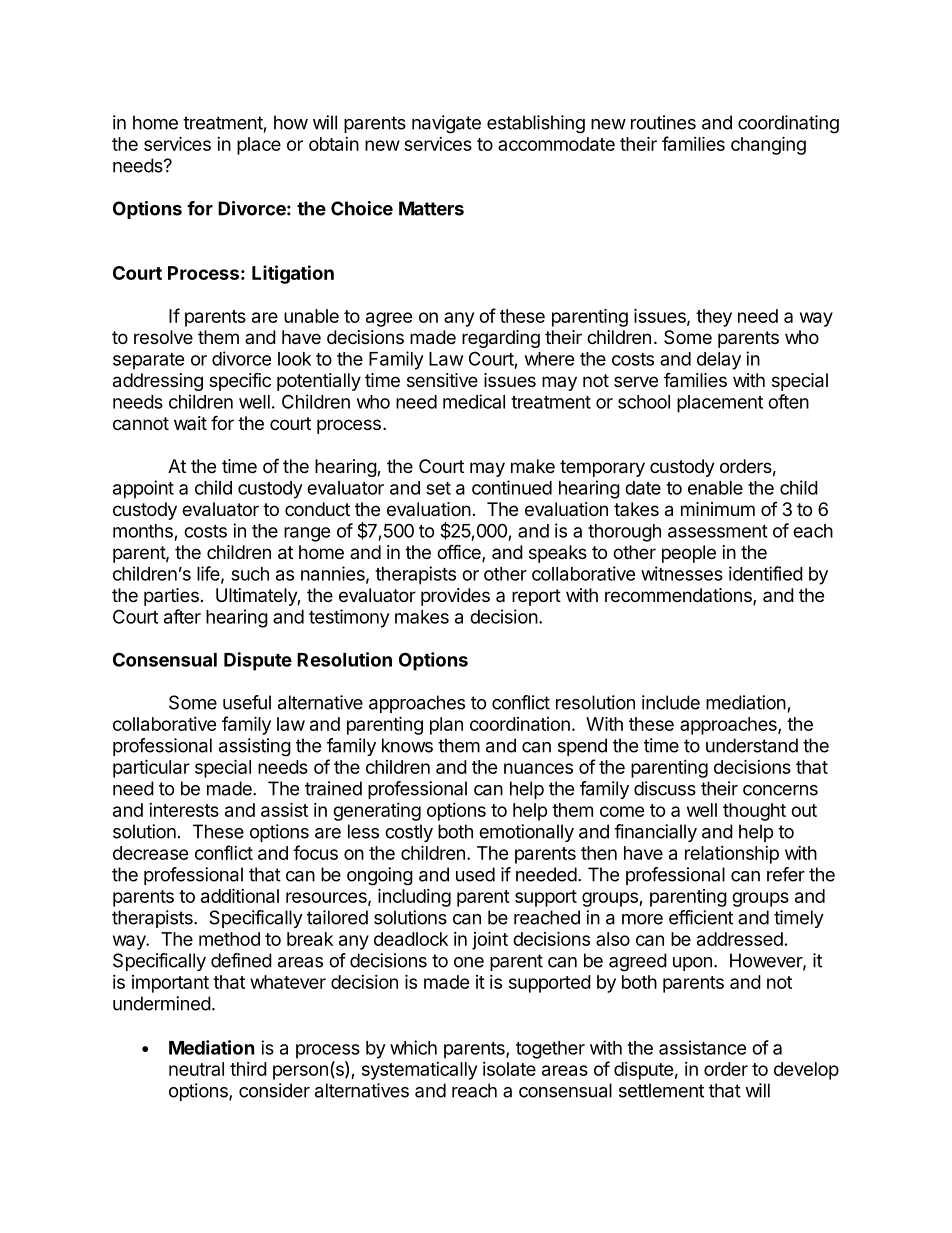  I want to click on continued, so click(512, 487).
